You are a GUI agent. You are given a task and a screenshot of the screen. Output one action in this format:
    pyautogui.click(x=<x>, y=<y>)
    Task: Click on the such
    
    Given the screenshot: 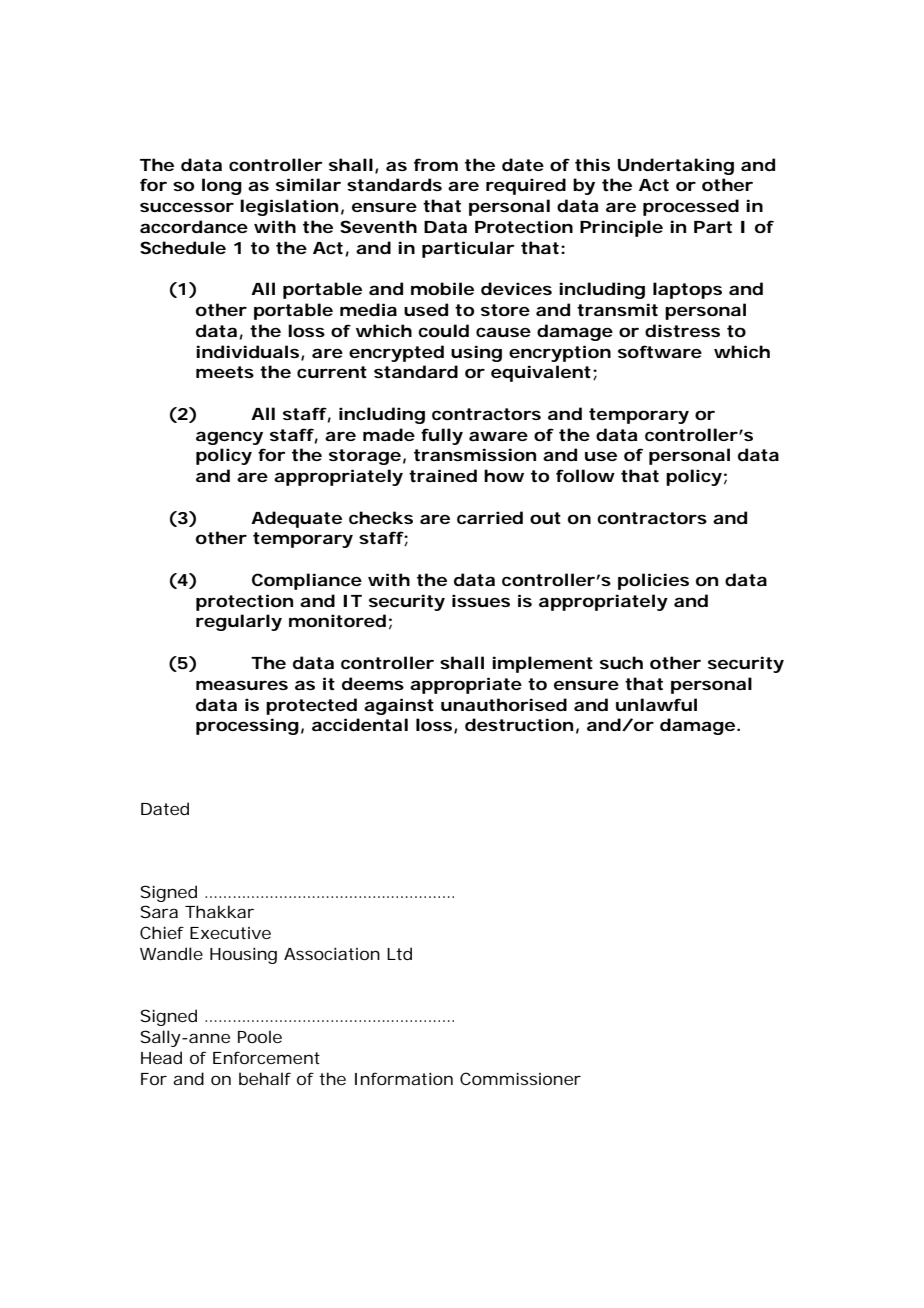 What is the action you would take?
    pyautogui.click(x=621, y=662)
